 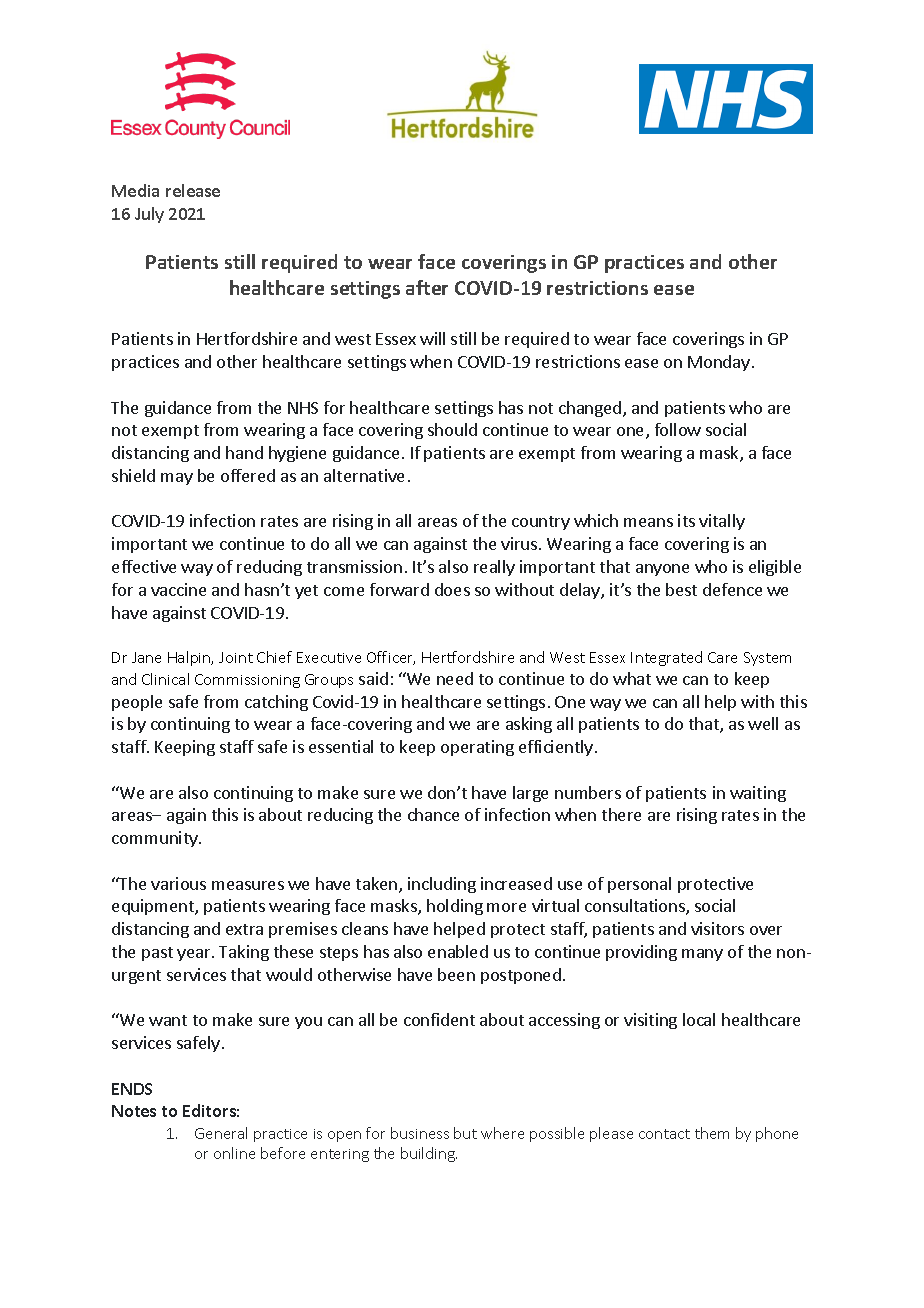 I want to click on General, so click(x=221, y=1133).
